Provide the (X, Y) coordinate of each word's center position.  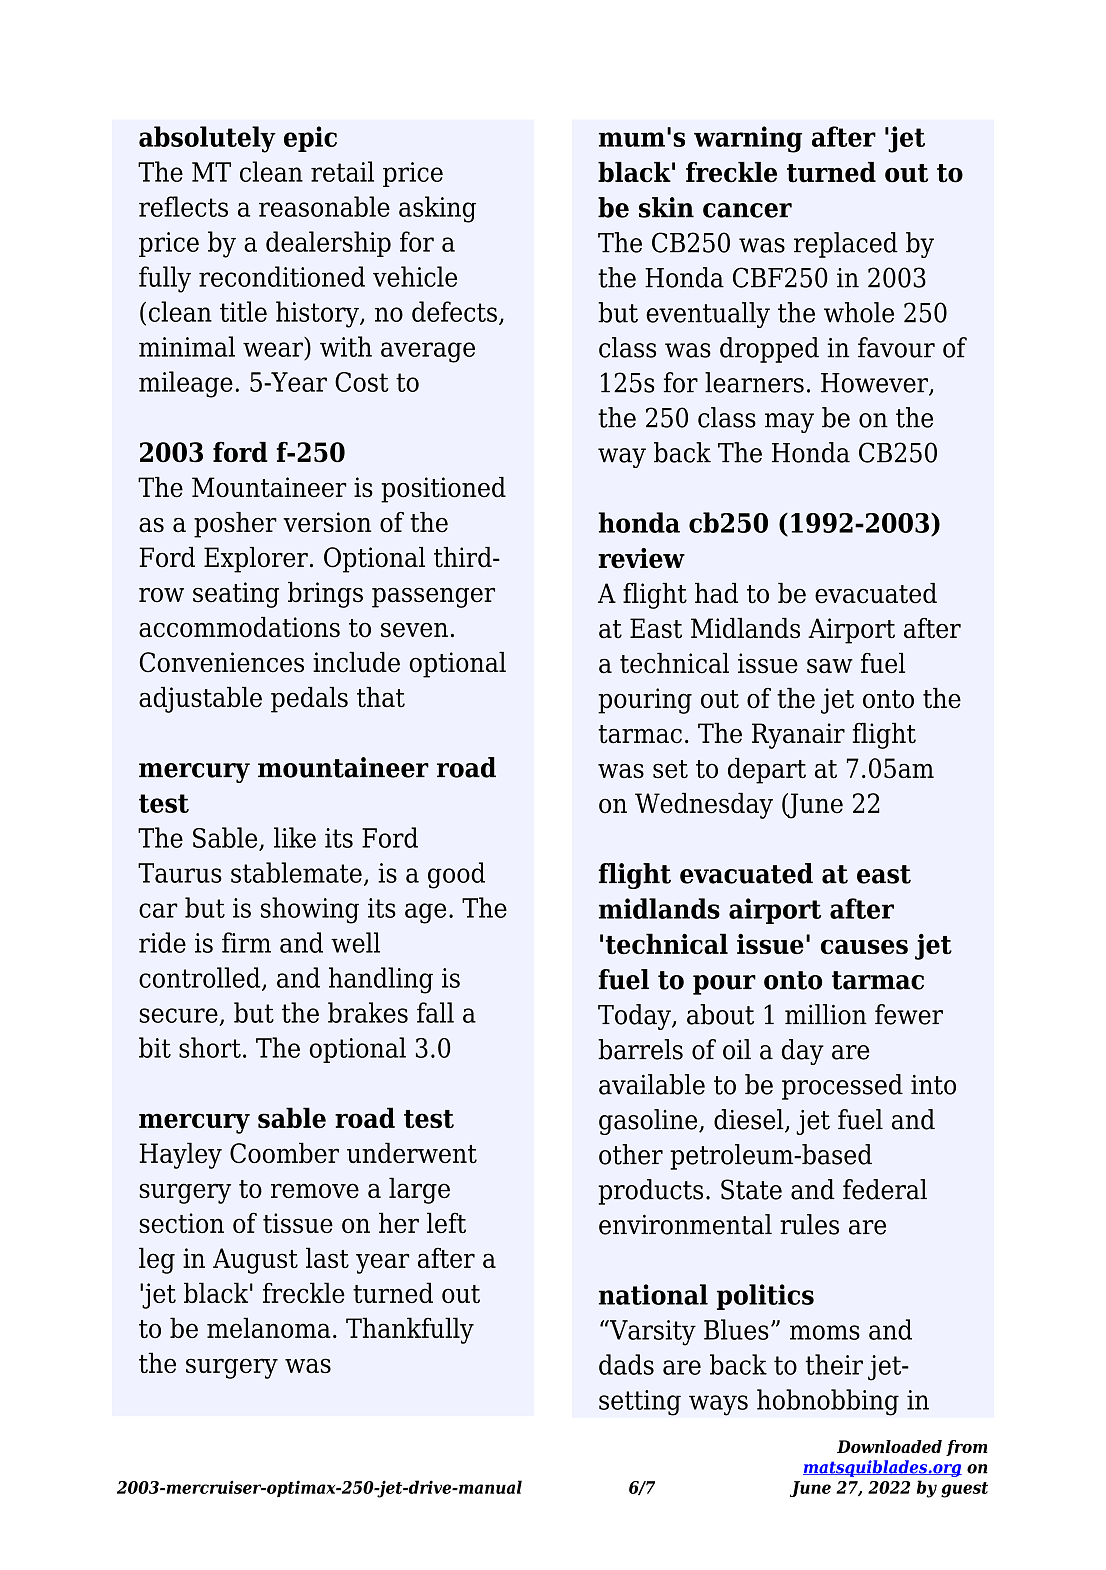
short (210, 1047)
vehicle (415, 276)
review (641, 558)
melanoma (269, 1327)
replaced (846, 245)
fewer (909, 1014)
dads (626, 1364)
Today (635, 1017)
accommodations (239, 627)
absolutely (207, 139)
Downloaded (889, 1446)
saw (830, 666)
